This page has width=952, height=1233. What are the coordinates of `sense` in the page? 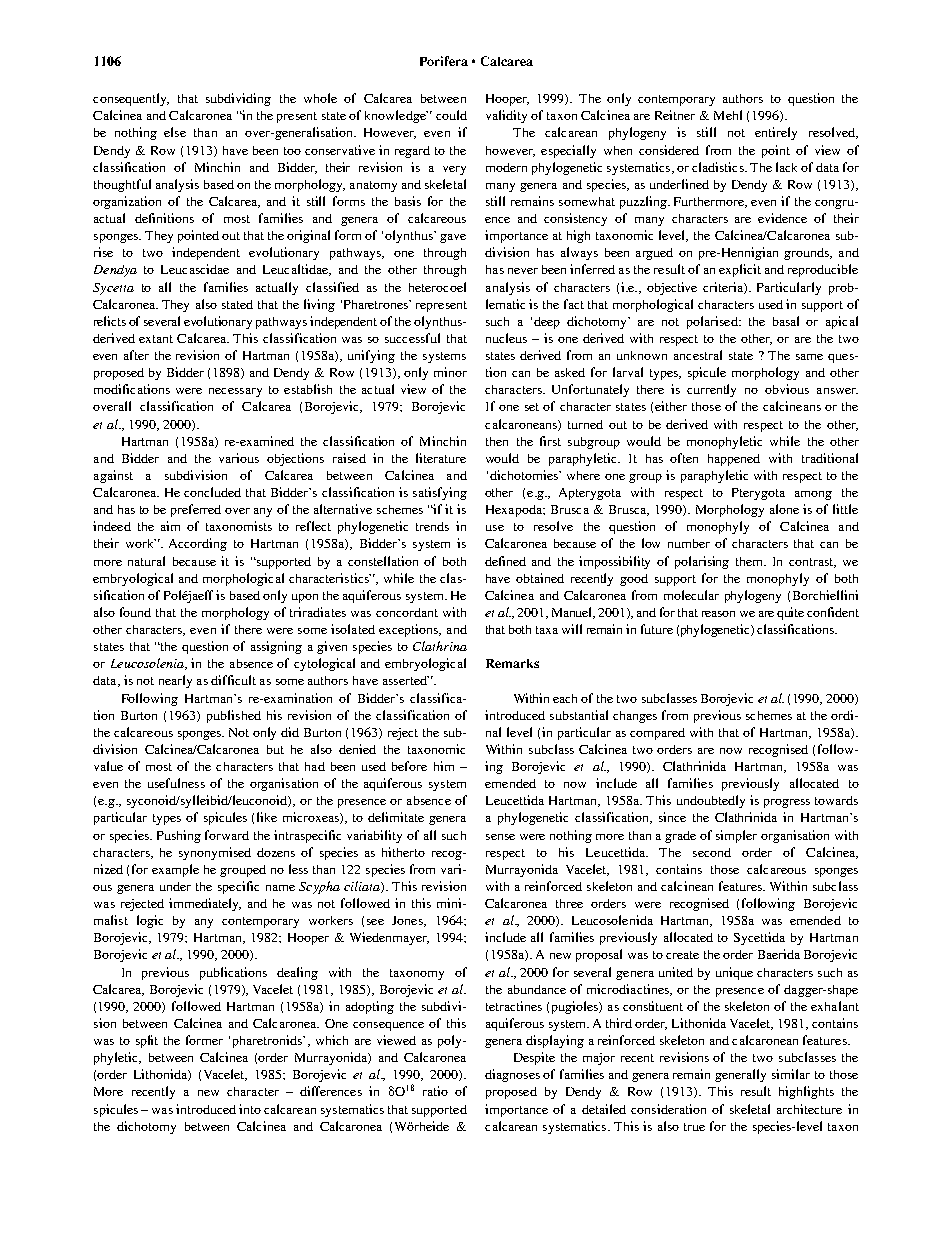 It's located at (500, 837).
